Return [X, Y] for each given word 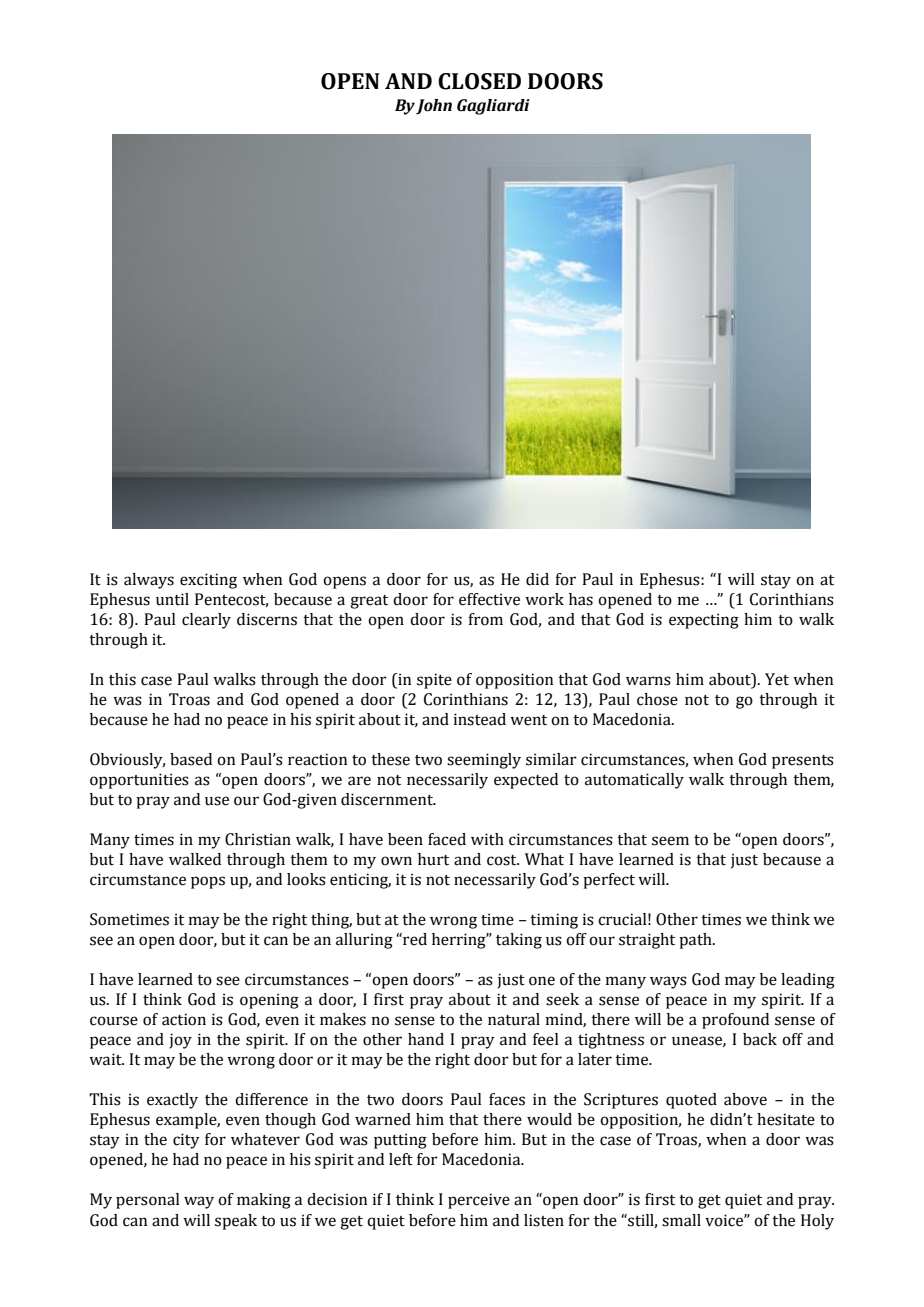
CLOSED [479, 81]
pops [208, 882]
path [696, 941]
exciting [208, 581]
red [414, 939]
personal [148, 1201]
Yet [777, 679]
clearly [206, 621]
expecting [704, 621]
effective [489, 599]
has [581, 599]
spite [434, 681]
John [434, 107]
